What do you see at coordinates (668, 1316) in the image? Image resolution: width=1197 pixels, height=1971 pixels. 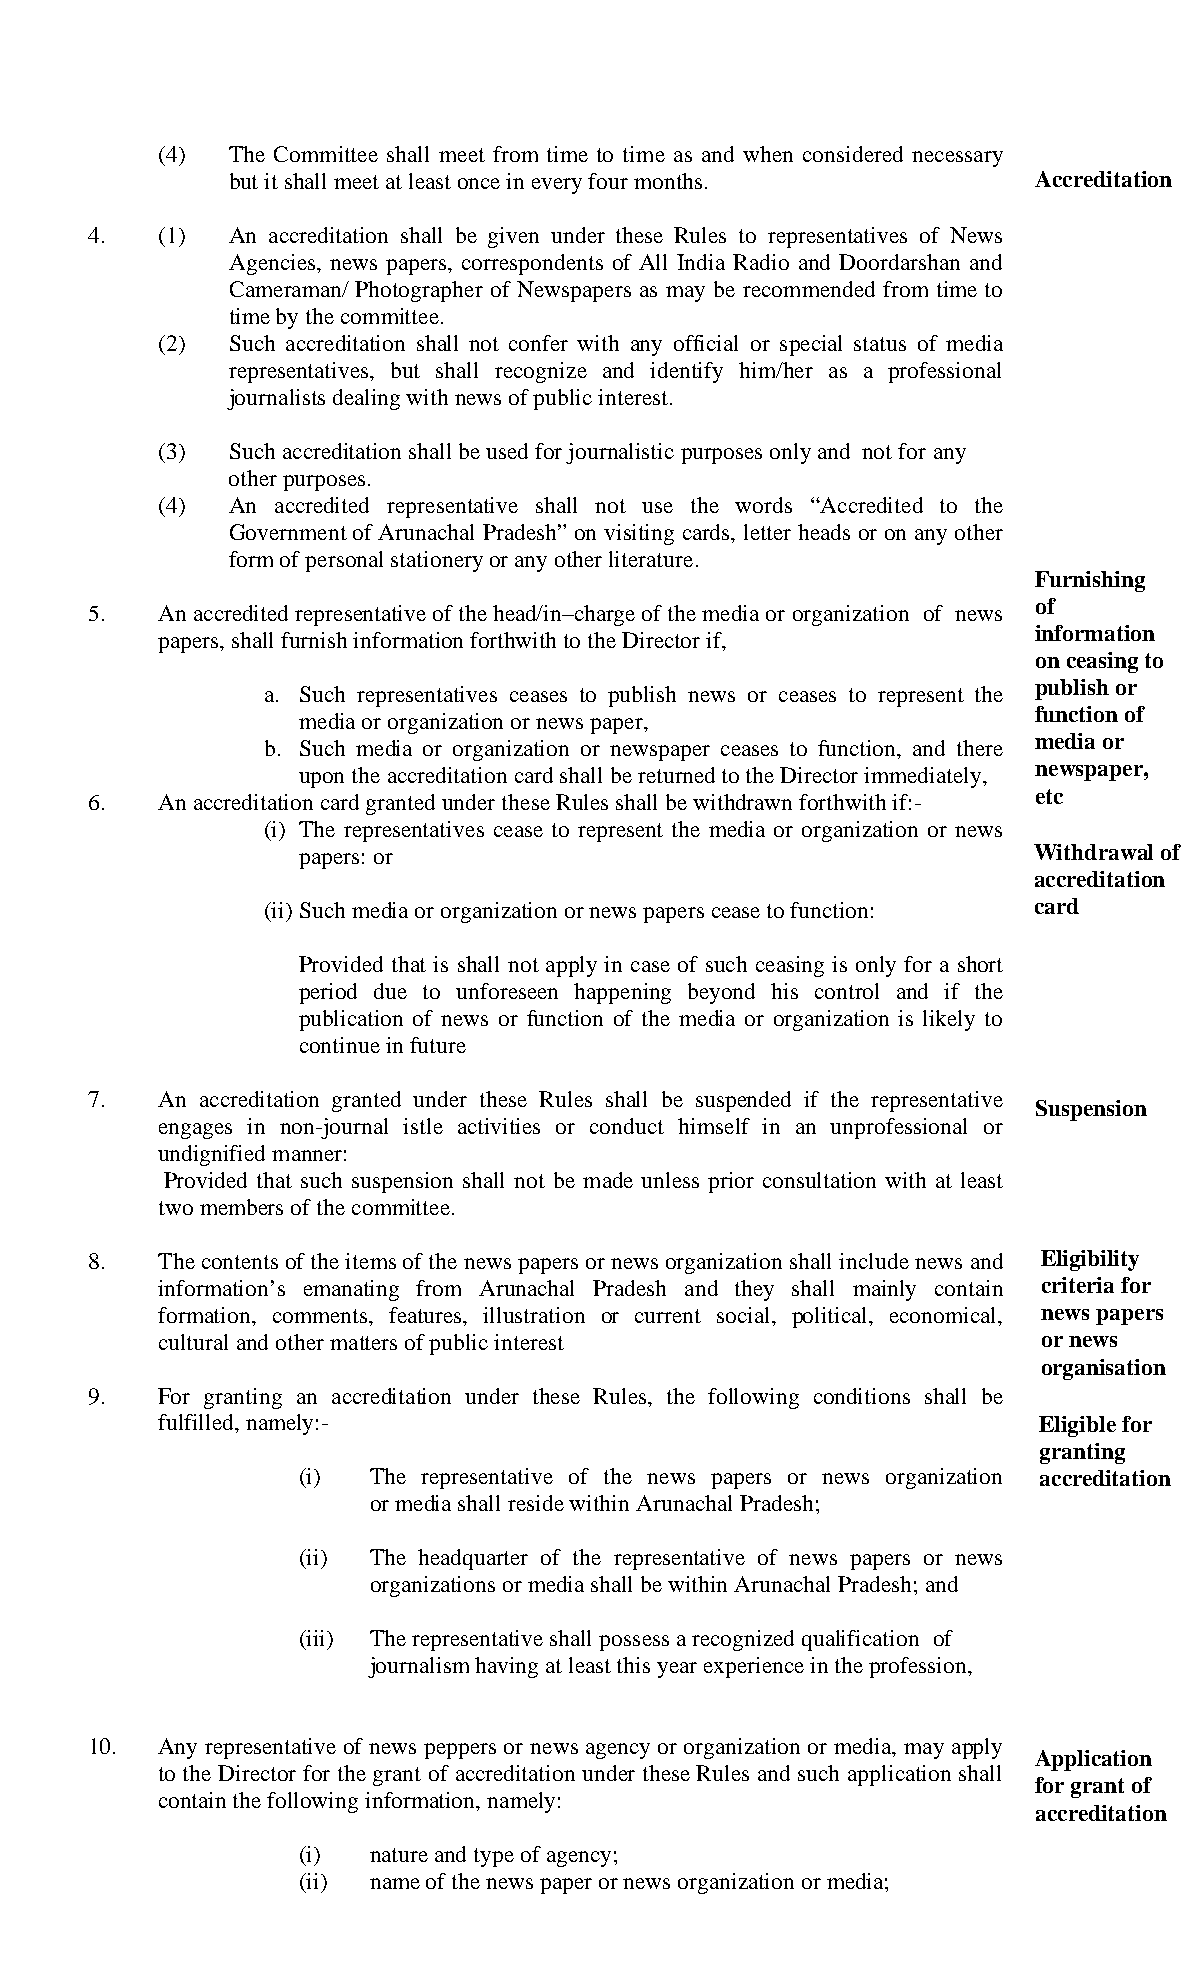 I see `current` at bounding box center [668, 1316].
